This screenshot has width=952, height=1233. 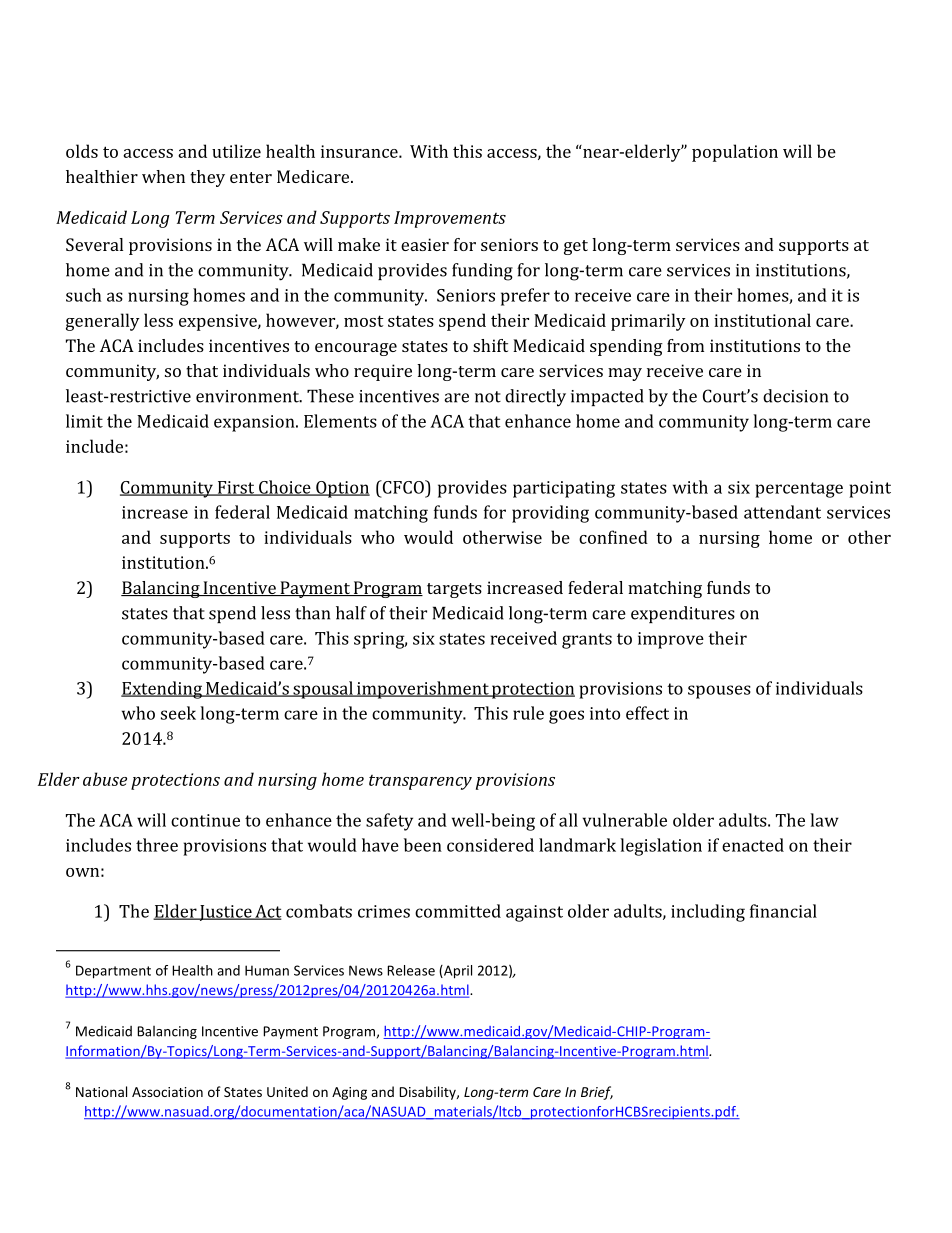 What do you see at coordinates (454, 590) in the screenshot?
I see `targets` at bounding box center [454, 590].
